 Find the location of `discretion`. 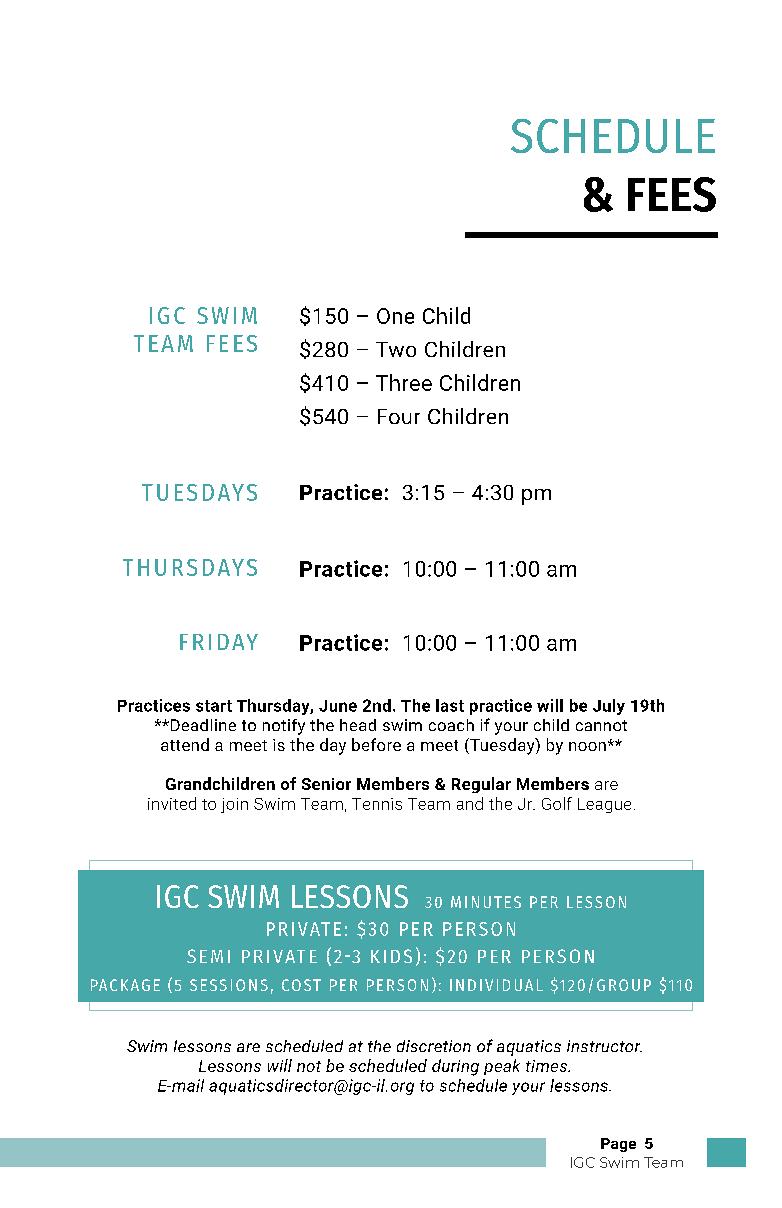

discretion is located at coordinates (434, 1046).
